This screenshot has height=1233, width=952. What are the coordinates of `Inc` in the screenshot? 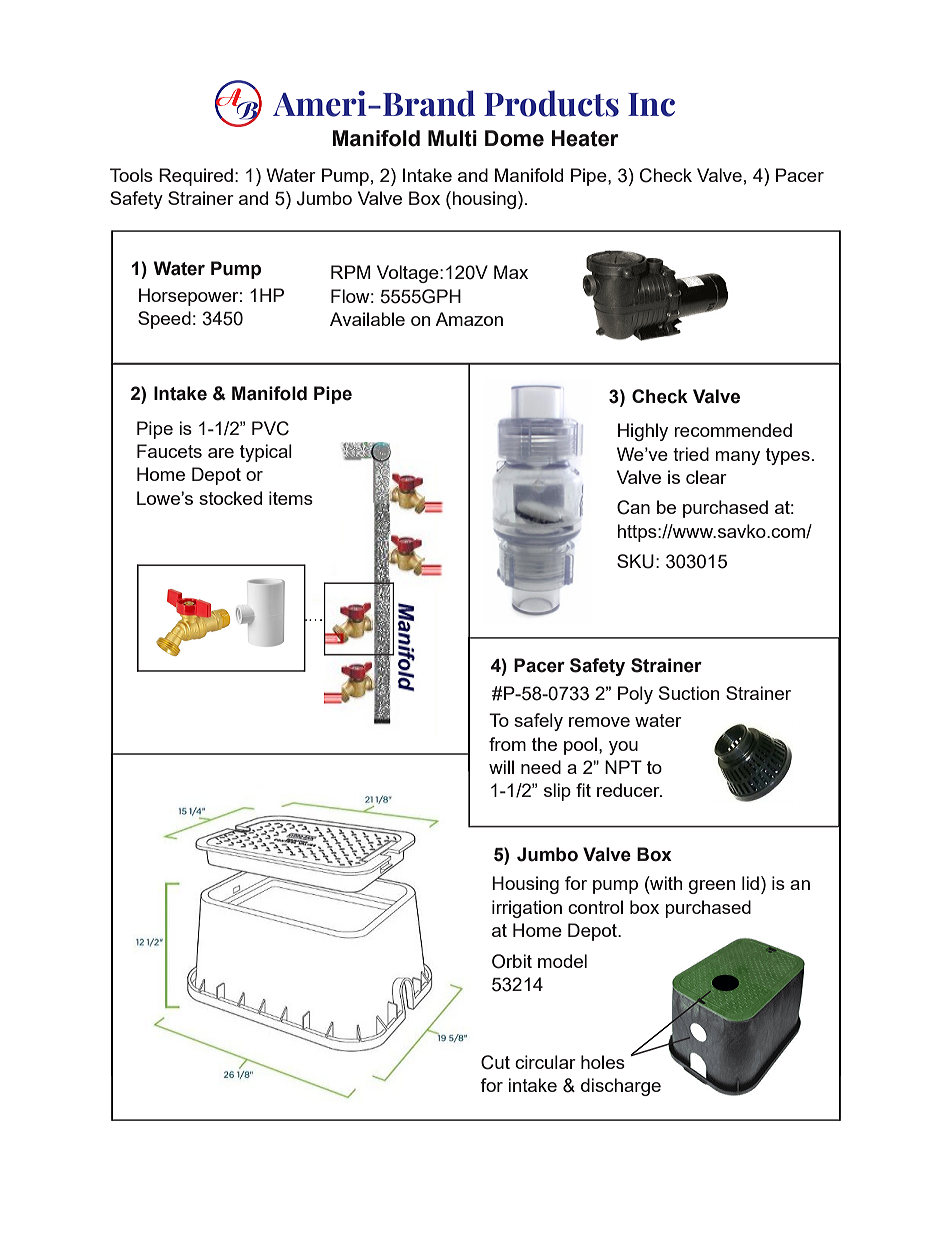 It's located at (651, 105).
